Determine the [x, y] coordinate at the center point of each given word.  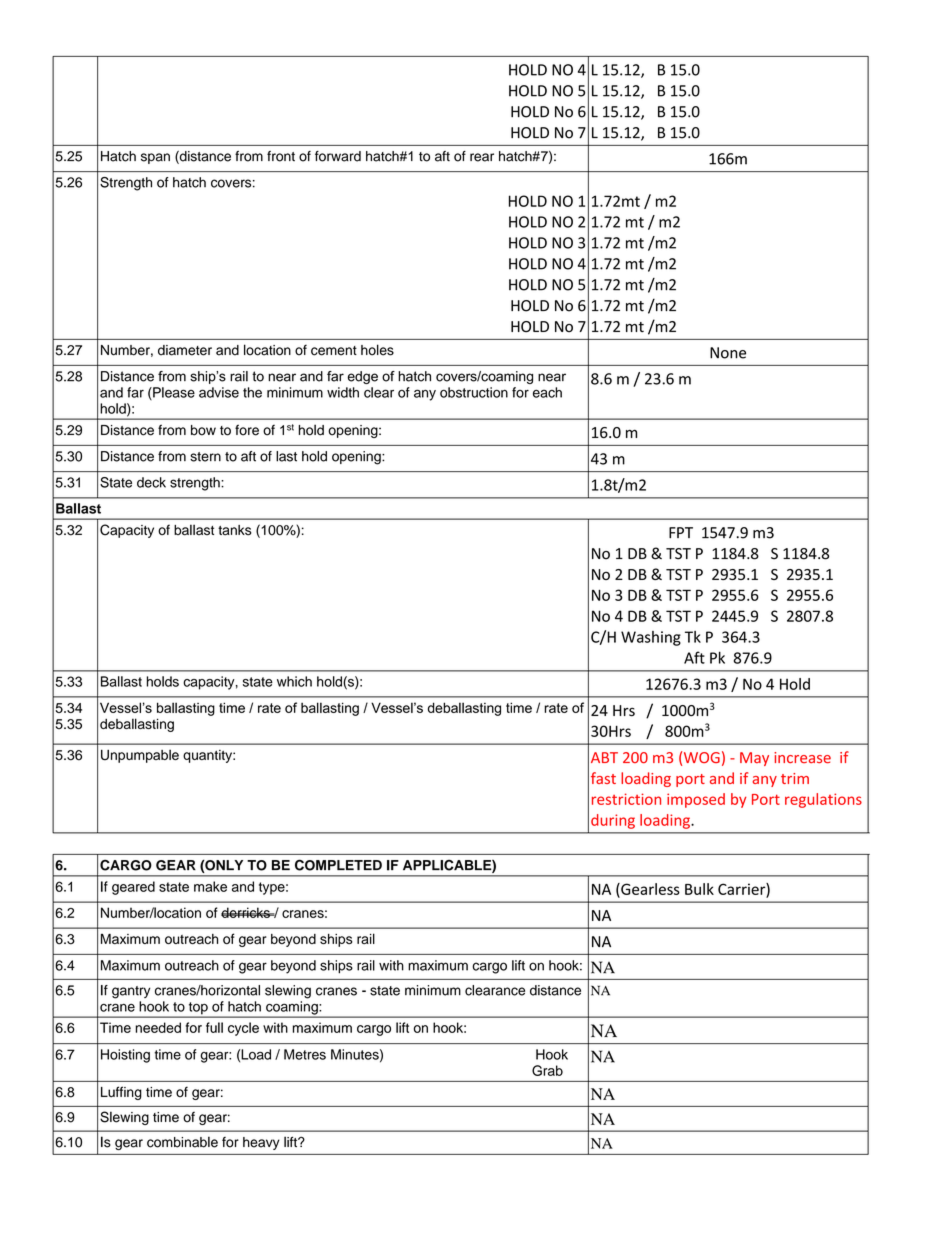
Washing [651, 638]
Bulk [699, 889]
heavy [261, 1143]
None [728, 353]
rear [482, 157]
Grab [547, 1070]
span [155, 158]
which [294, 681]
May [754, 759]
